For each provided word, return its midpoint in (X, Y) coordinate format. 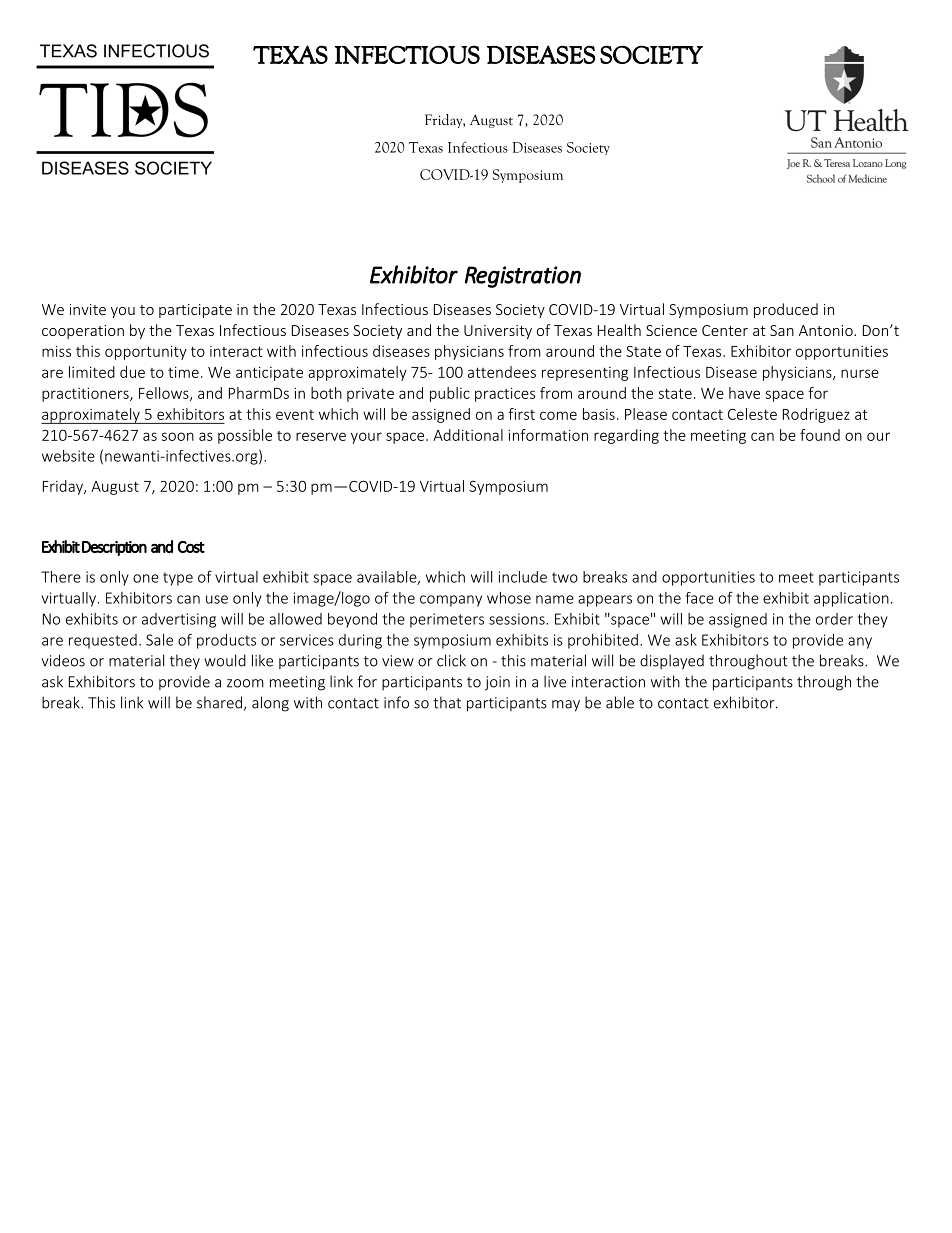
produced (786, 310)
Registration (522, 277)
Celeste (752, 414)
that (447, 702)
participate (195, 311)
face (700, 598)
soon (178, 436)
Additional (468, 435)
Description (114, 548)
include (523, 577)
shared (219, 702)
